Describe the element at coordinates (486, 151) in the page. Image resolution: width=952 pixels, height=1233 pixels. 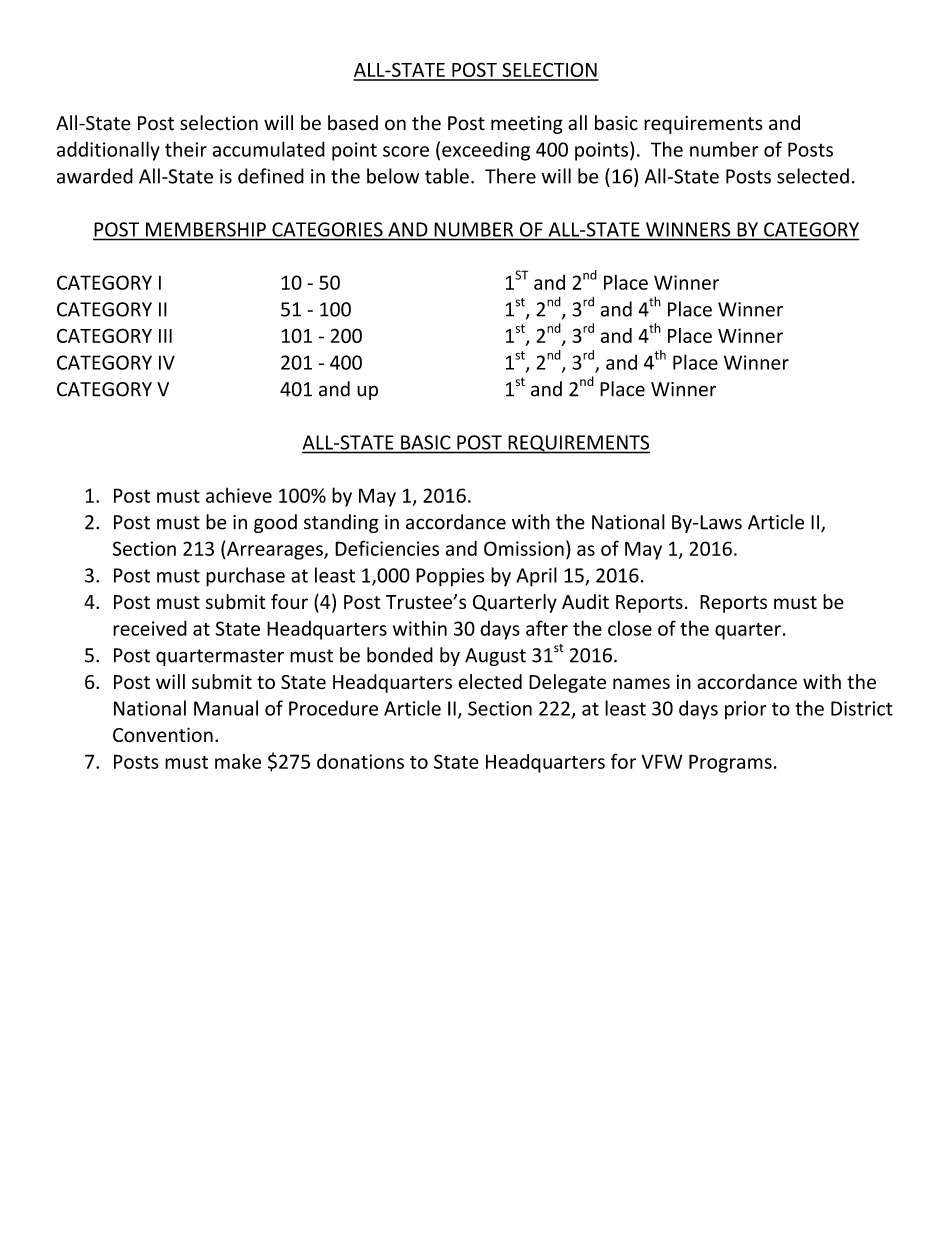
I see `exceeding` at that location.
